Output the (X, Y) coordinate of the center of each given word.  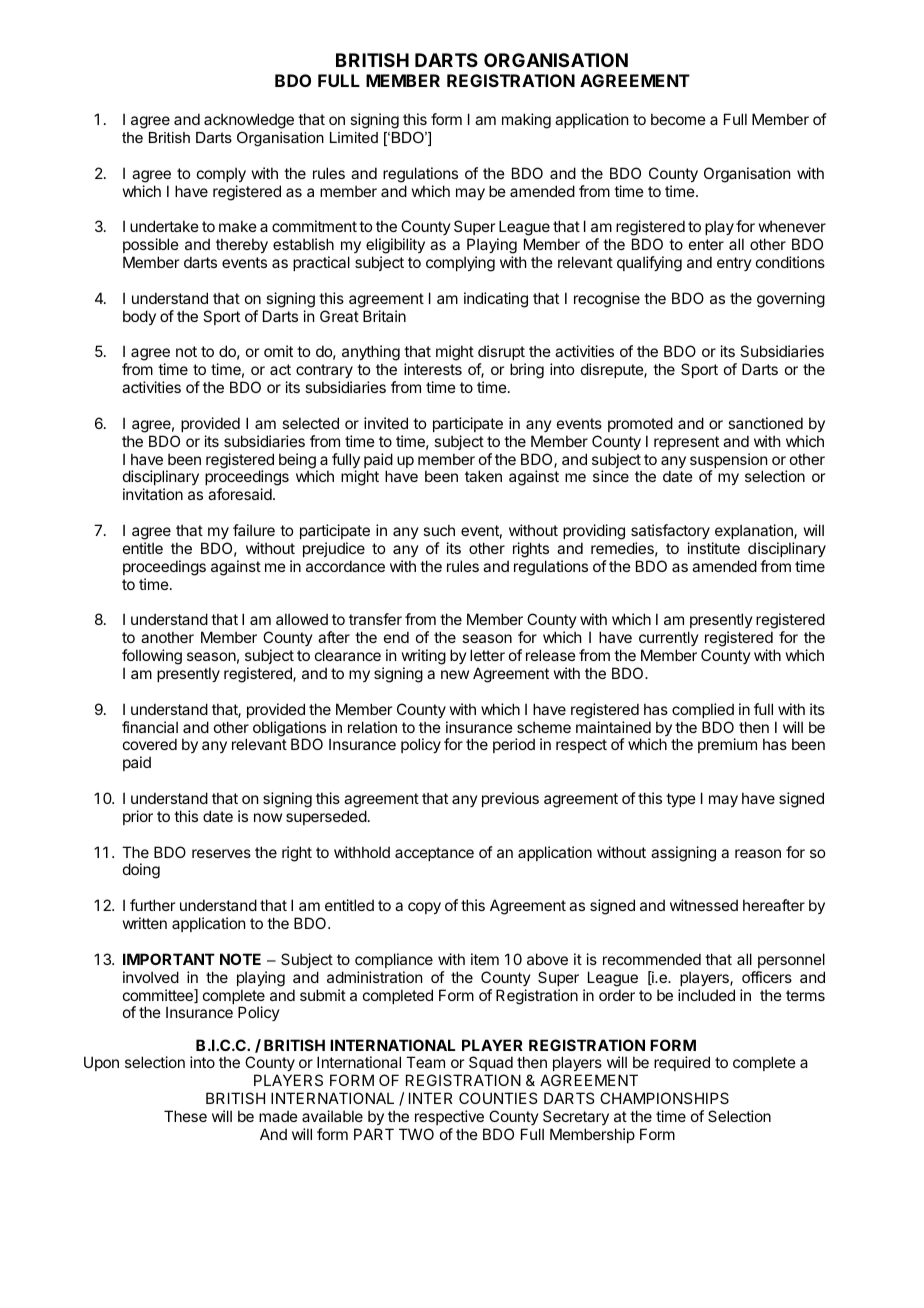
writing (424, 657)
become (678, 119)
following (152, 657)
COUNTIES (498, 1098)
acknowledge (249, 122)
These (185, 1116)
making (526, 121)
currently (669, 640)
